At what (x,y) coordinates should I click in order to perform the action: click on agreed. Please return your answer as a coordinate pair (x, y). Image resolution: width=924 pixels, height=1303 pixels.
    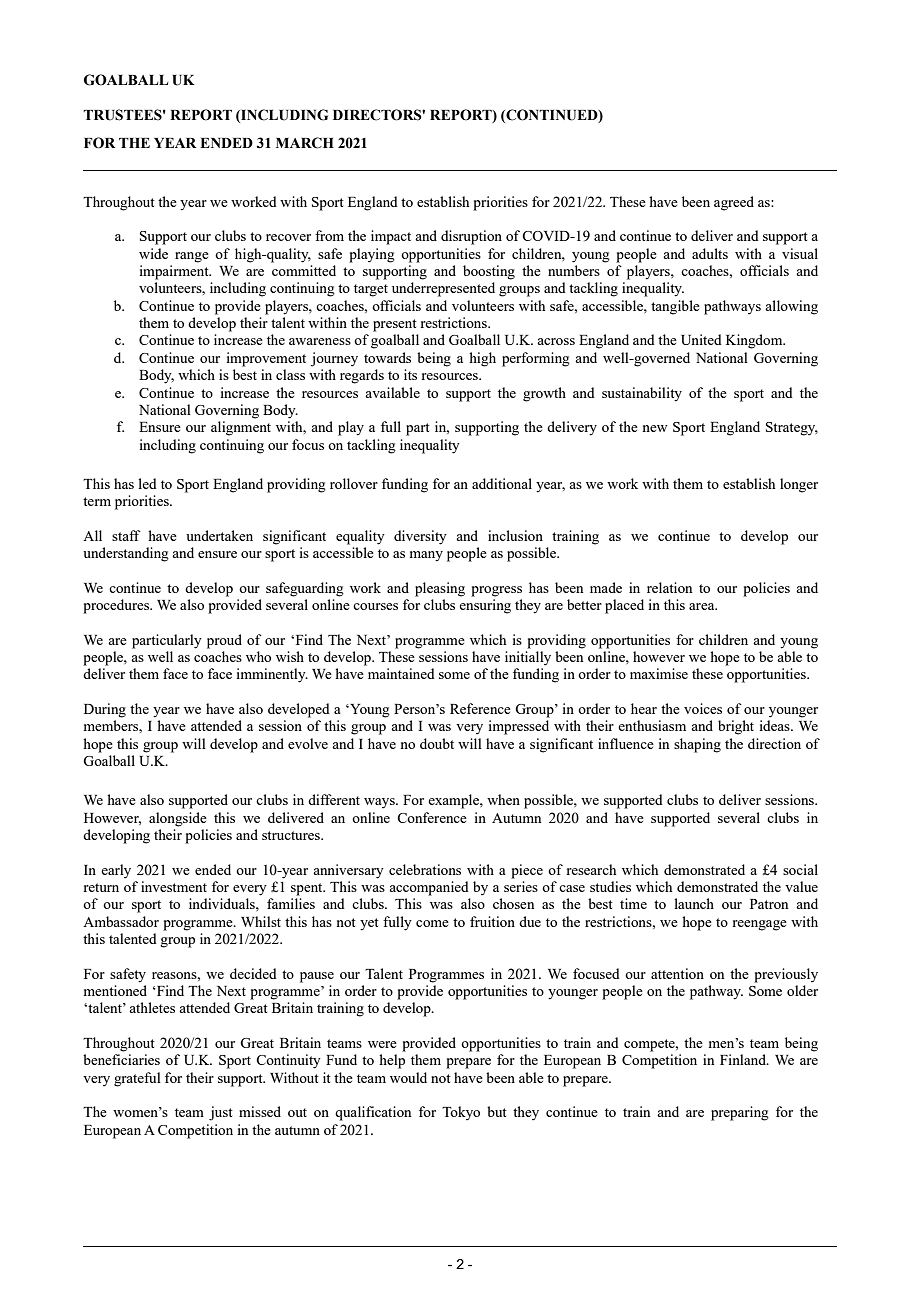
    Looking at the image, I should click on (734, 203).
